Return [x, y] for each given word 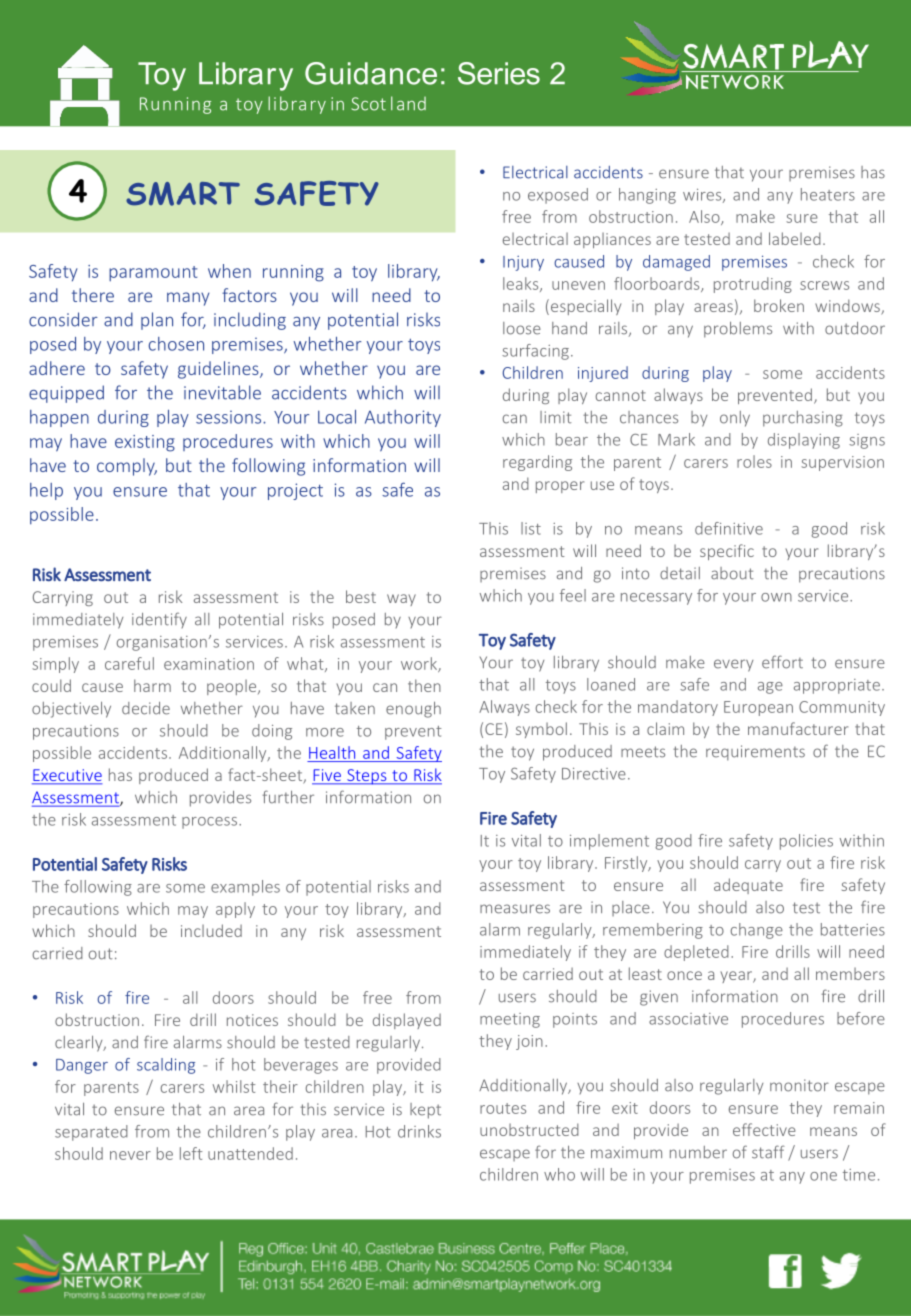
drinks [419, 1131]
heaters [828, 194]
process [211, 823]
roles [754, 461]
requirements [755, 753]
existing [145, 443]
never [130, 1155]
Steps [367, 777]
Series [499, 73]
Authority [403, 418]
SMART [183, 194]
